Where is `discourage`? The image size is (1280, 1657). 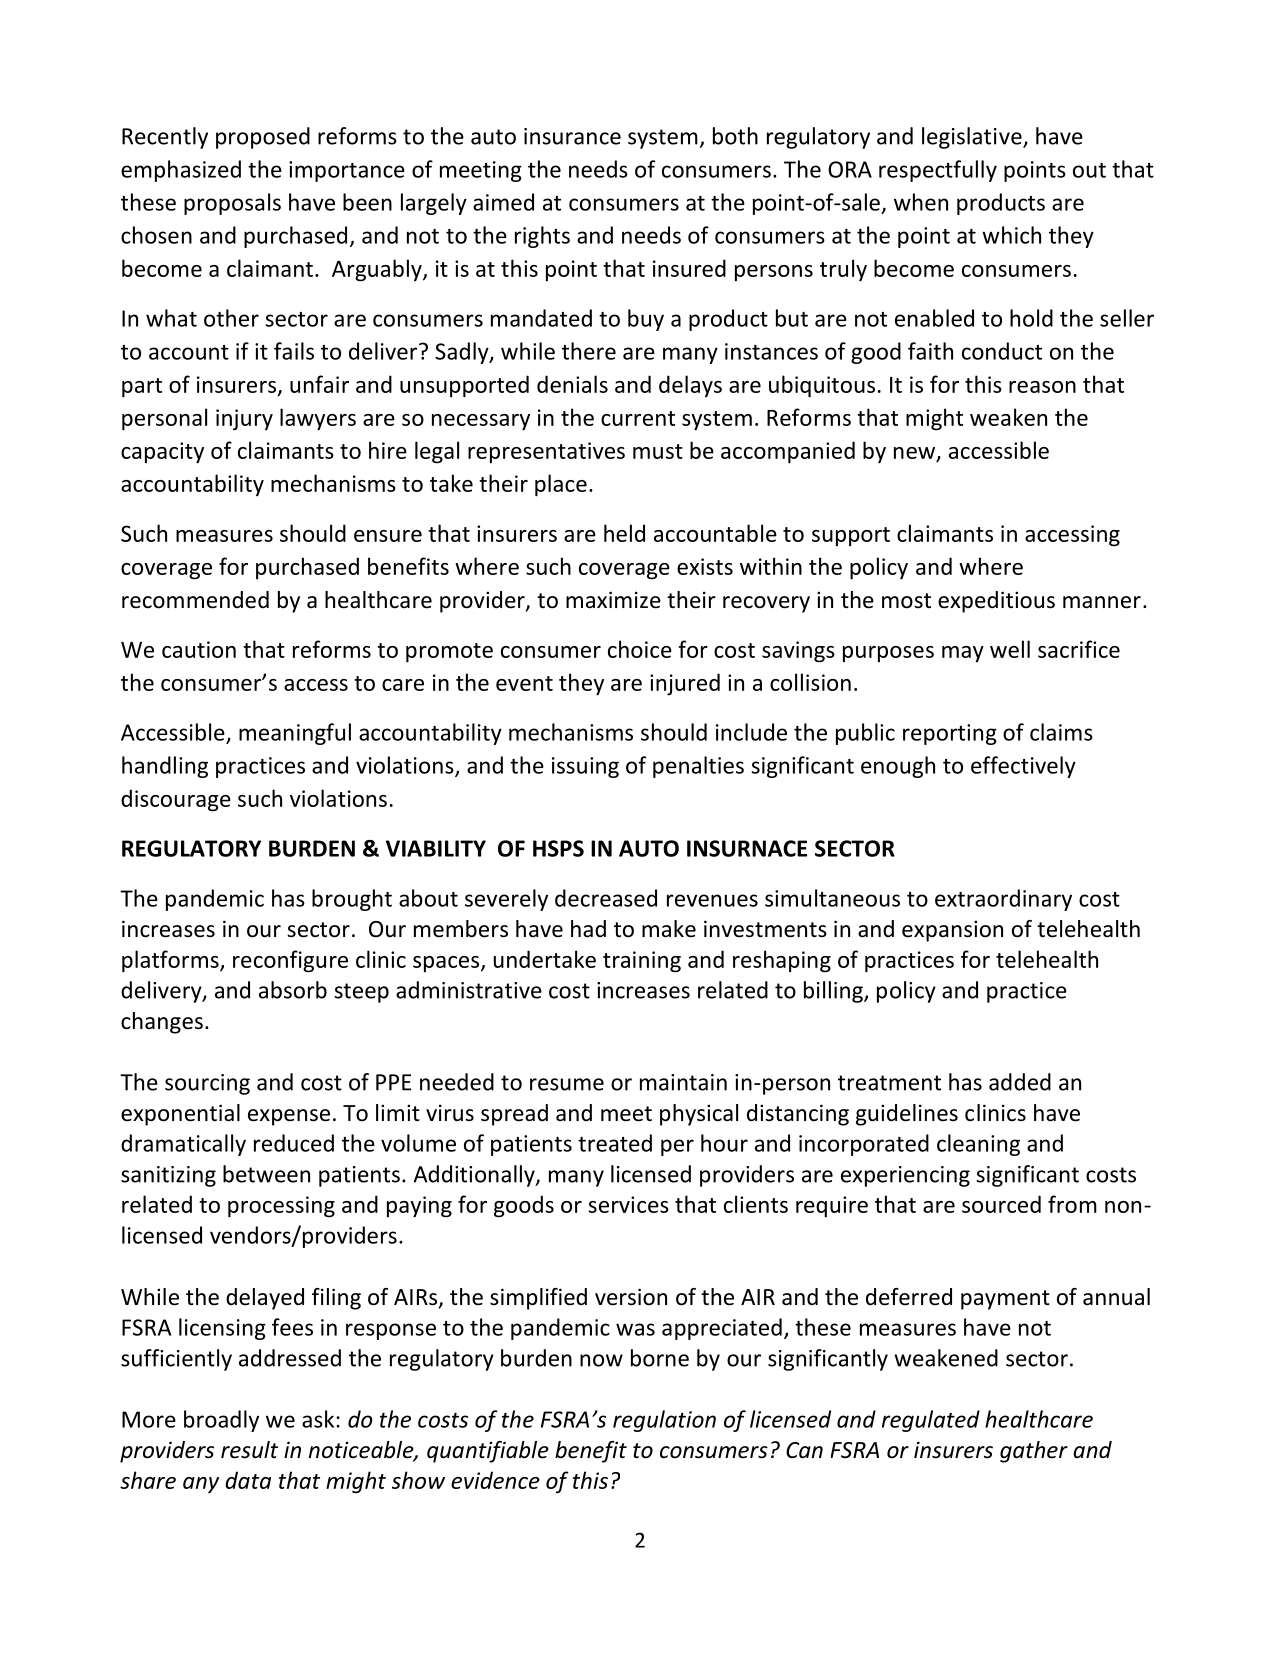 discourage is located at coordinates (176, 800).
